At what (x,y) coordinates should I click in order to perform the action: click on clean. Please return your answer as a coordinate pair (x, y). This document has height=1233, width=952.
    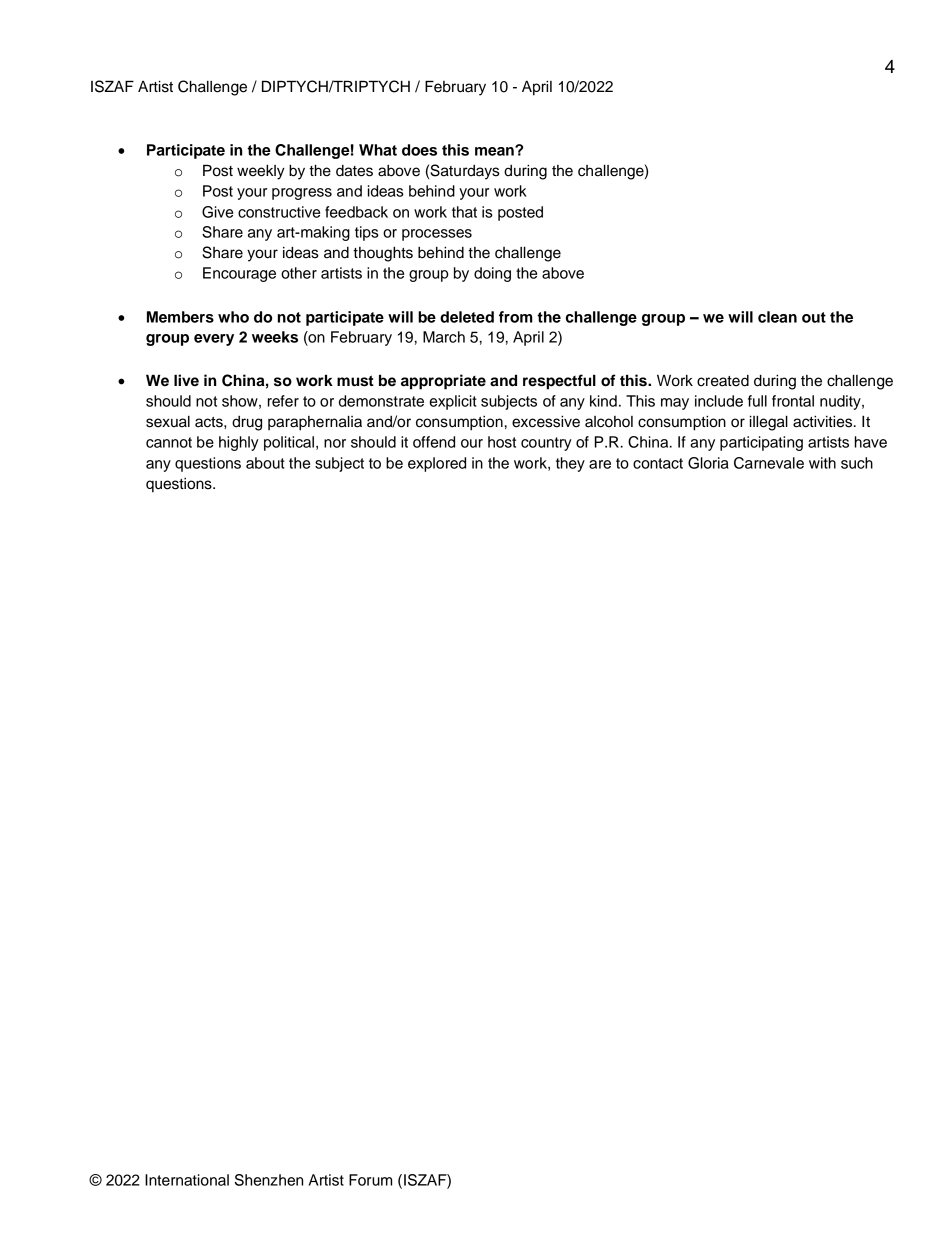
    Looking at the image, I should click on (777, 317).
